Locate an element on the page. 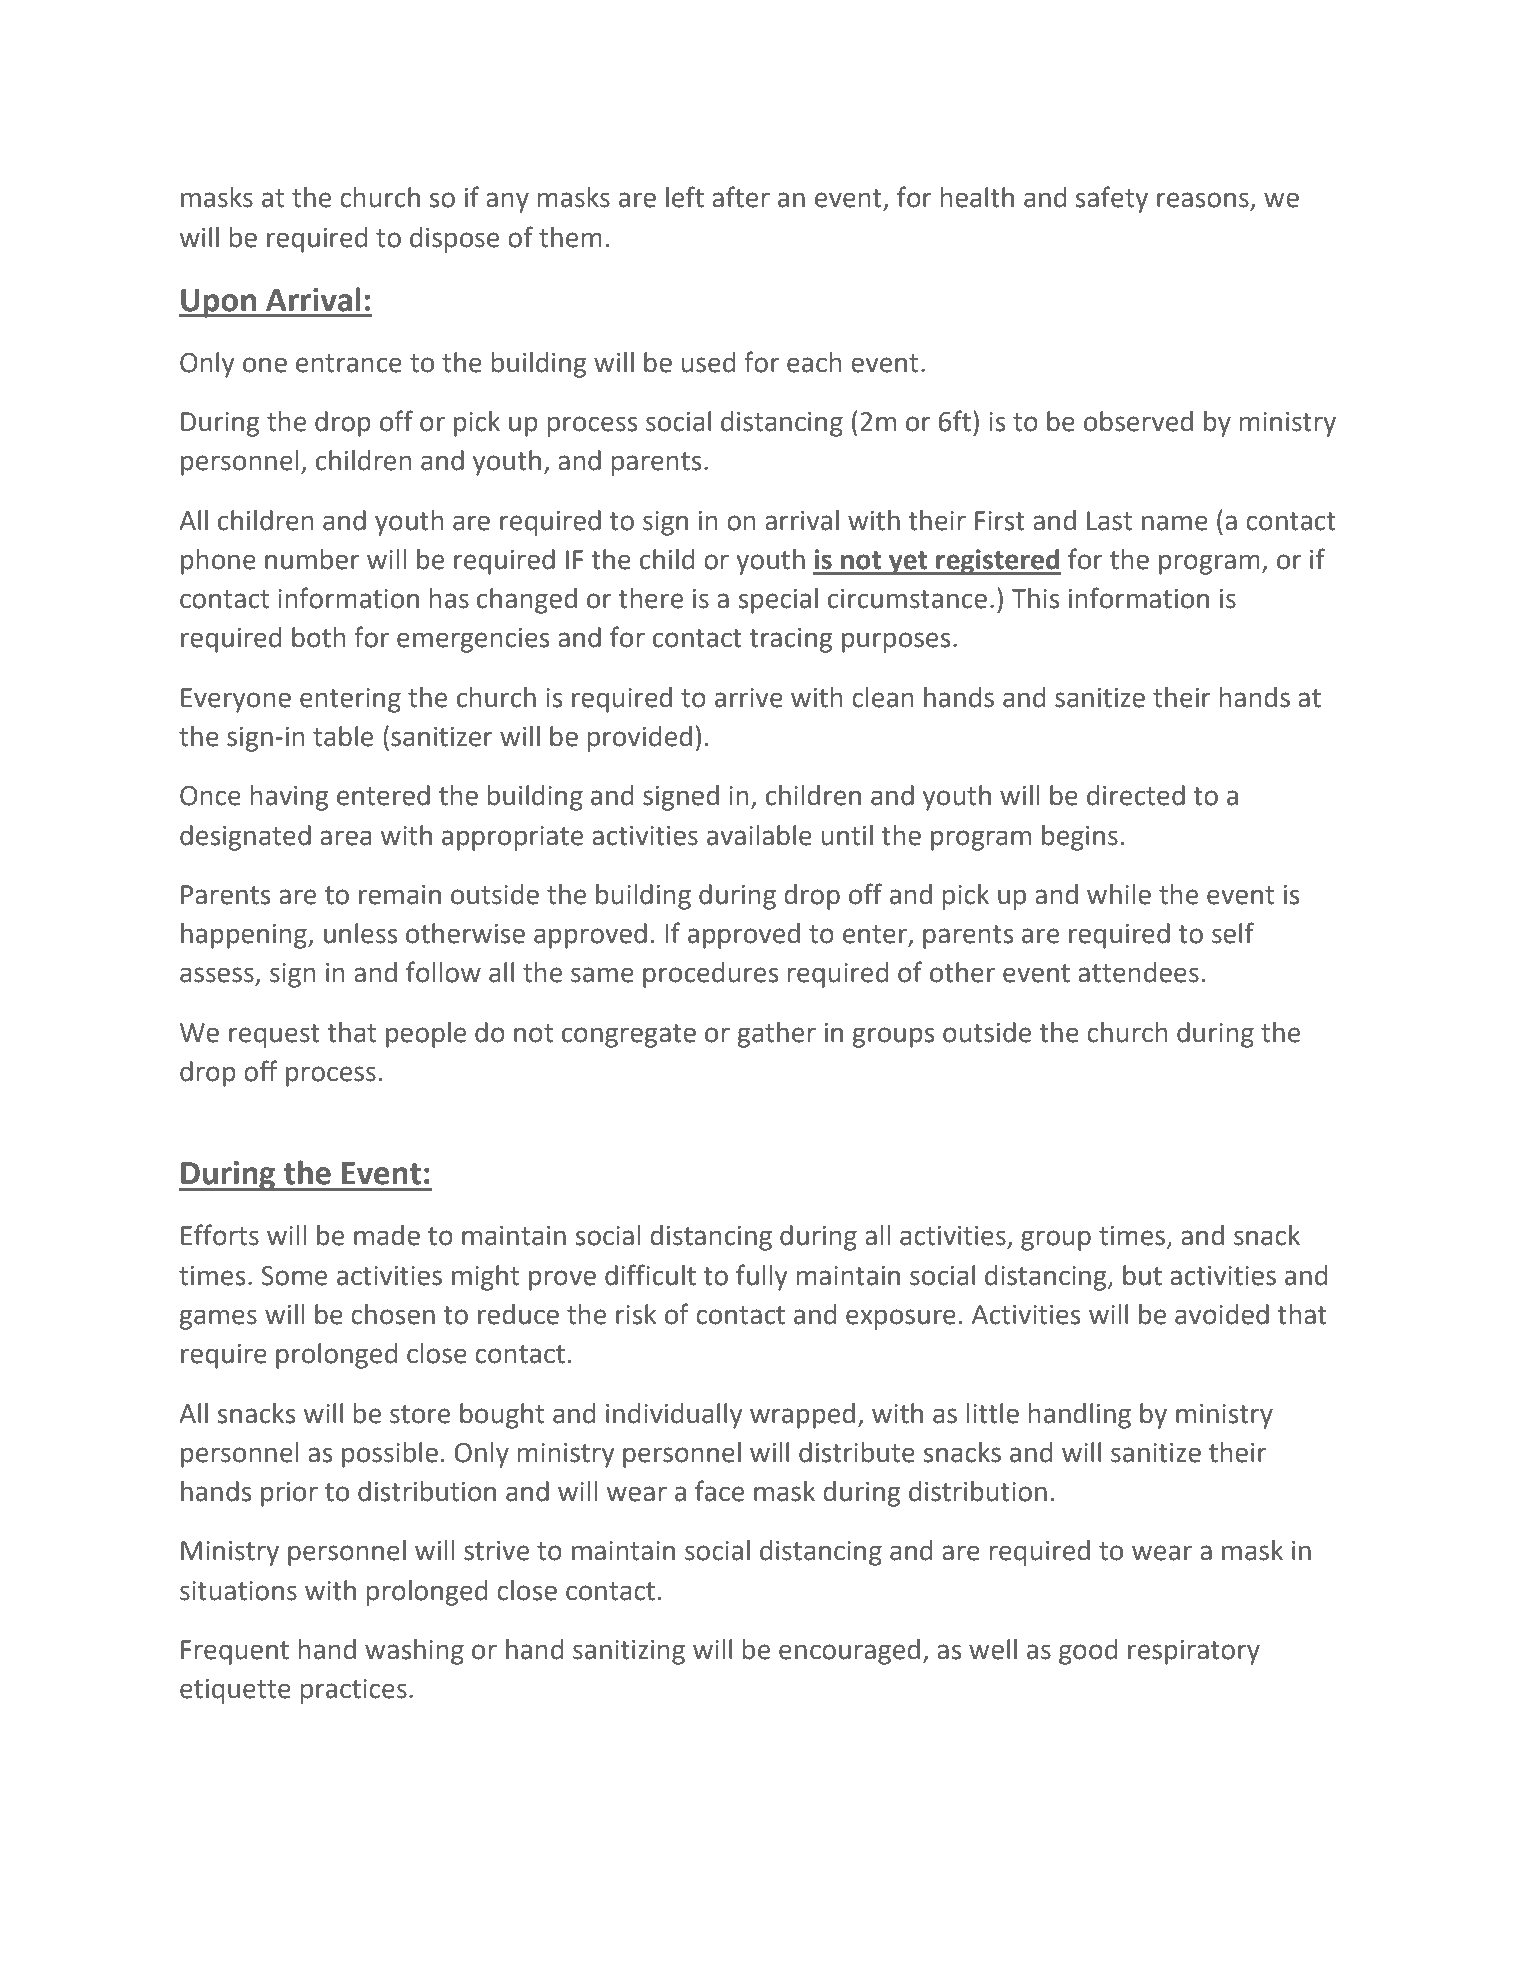  Last is located at coordinates (1109, 521).
